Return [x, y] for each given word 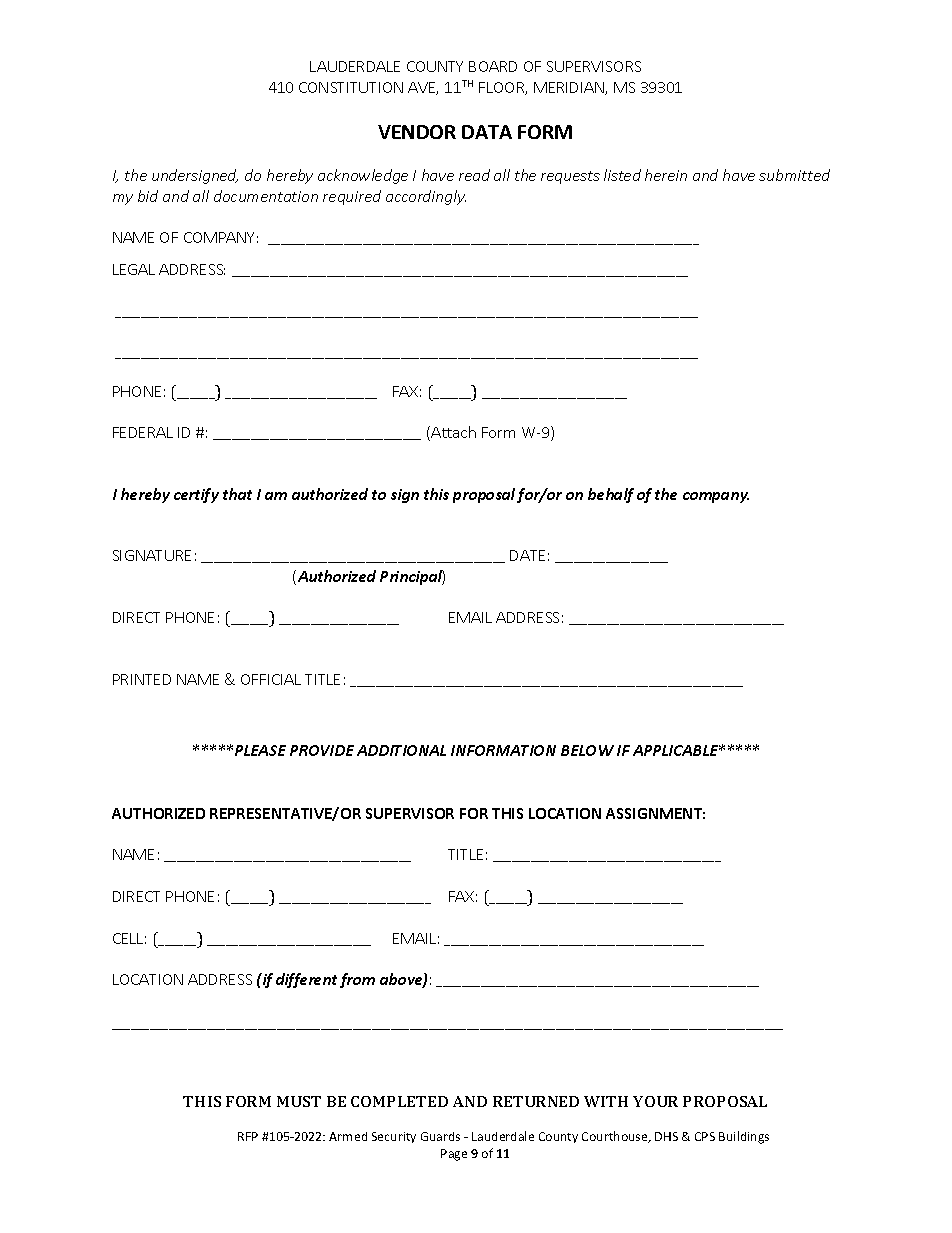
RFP [248, 1136]
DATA [487, 132]
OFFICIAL [271, 679]
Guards [440, 1136]
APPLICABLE [677, 750]
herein [666, 175]
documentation [266, 196]
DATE [527, 555]
